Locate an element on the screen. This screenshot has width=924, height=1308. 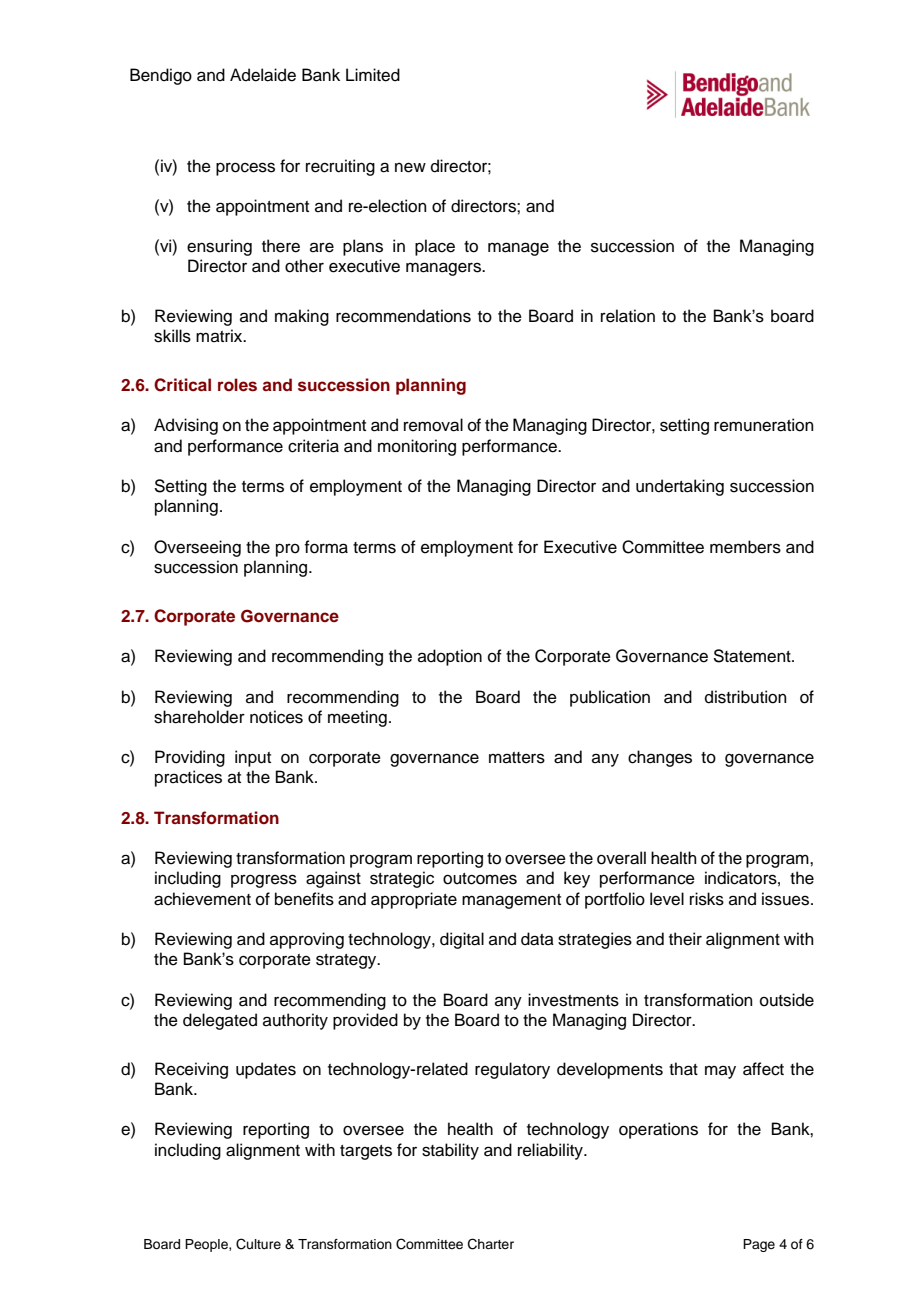
notices is located at coordinates (276, 717).
